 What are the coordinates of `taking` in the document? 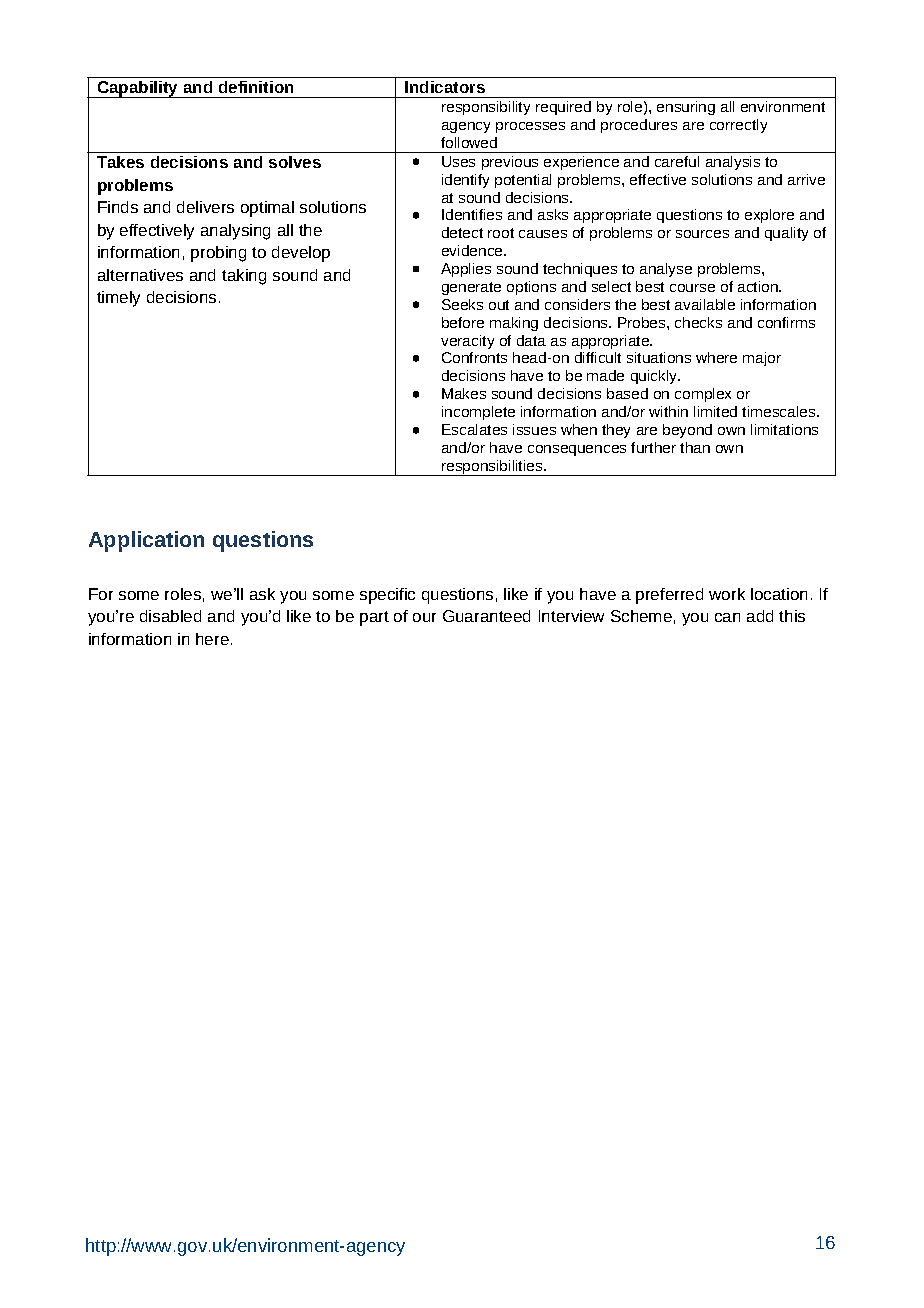 It's located at (244, 277).
